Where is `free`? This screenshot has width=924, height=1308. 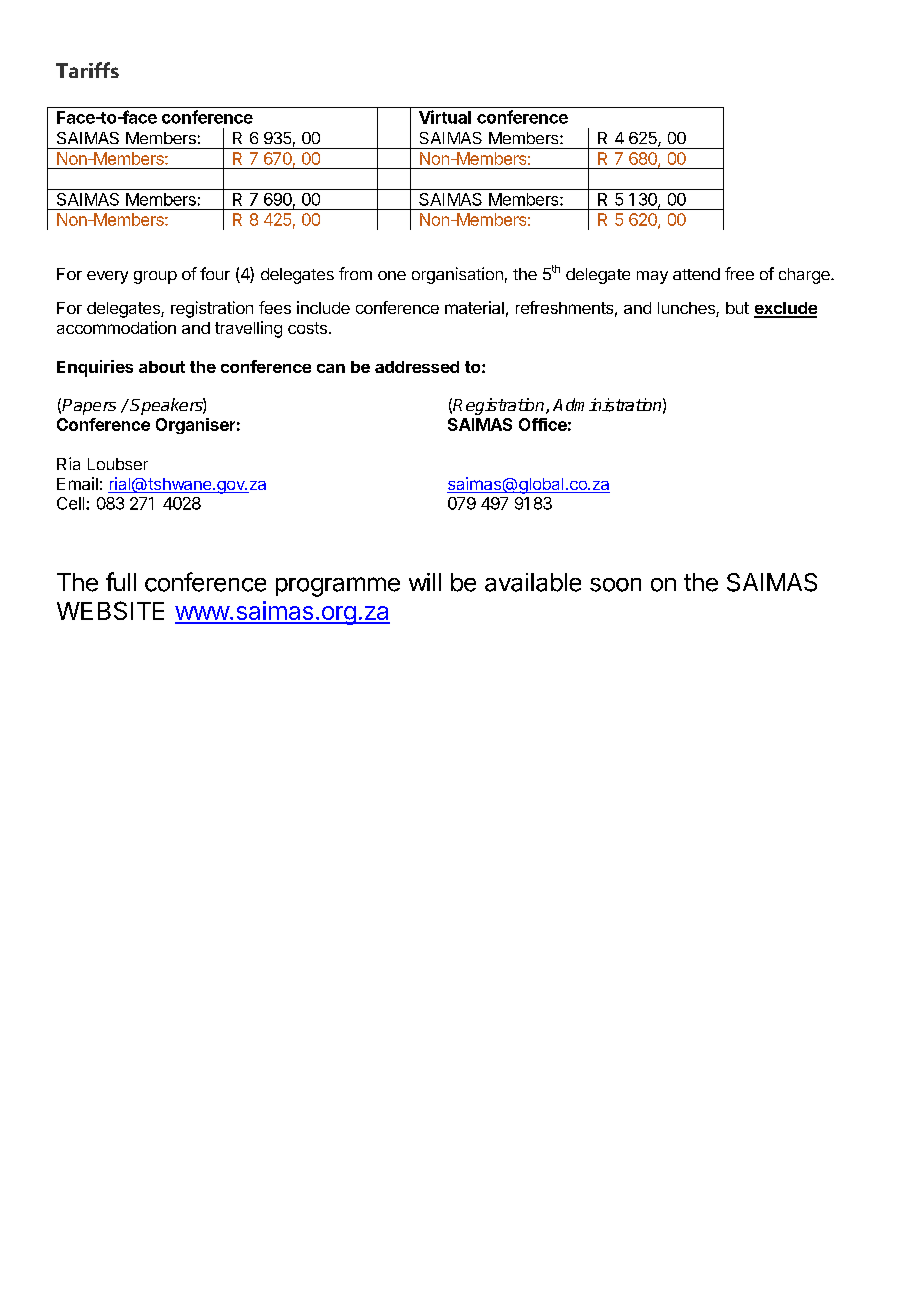 free is located at coordinates (739, 273).
